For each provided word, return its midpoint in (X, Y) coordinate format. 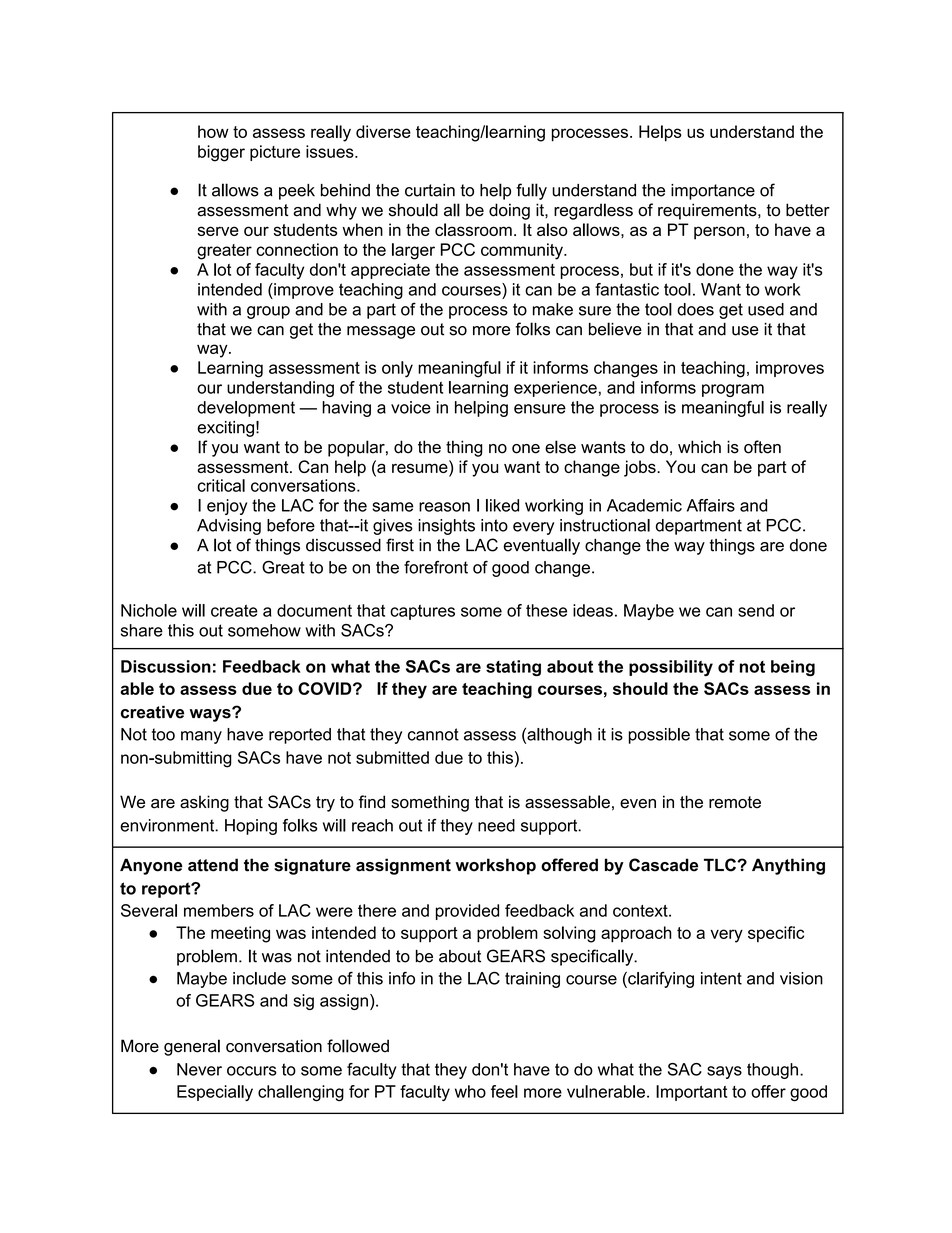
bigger (221, 153)
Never (199, 1069)
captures (422, 612)
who (470, 1091)
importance (713, 192)
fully (531, 191)
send (756, 610)
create (234, 611)
